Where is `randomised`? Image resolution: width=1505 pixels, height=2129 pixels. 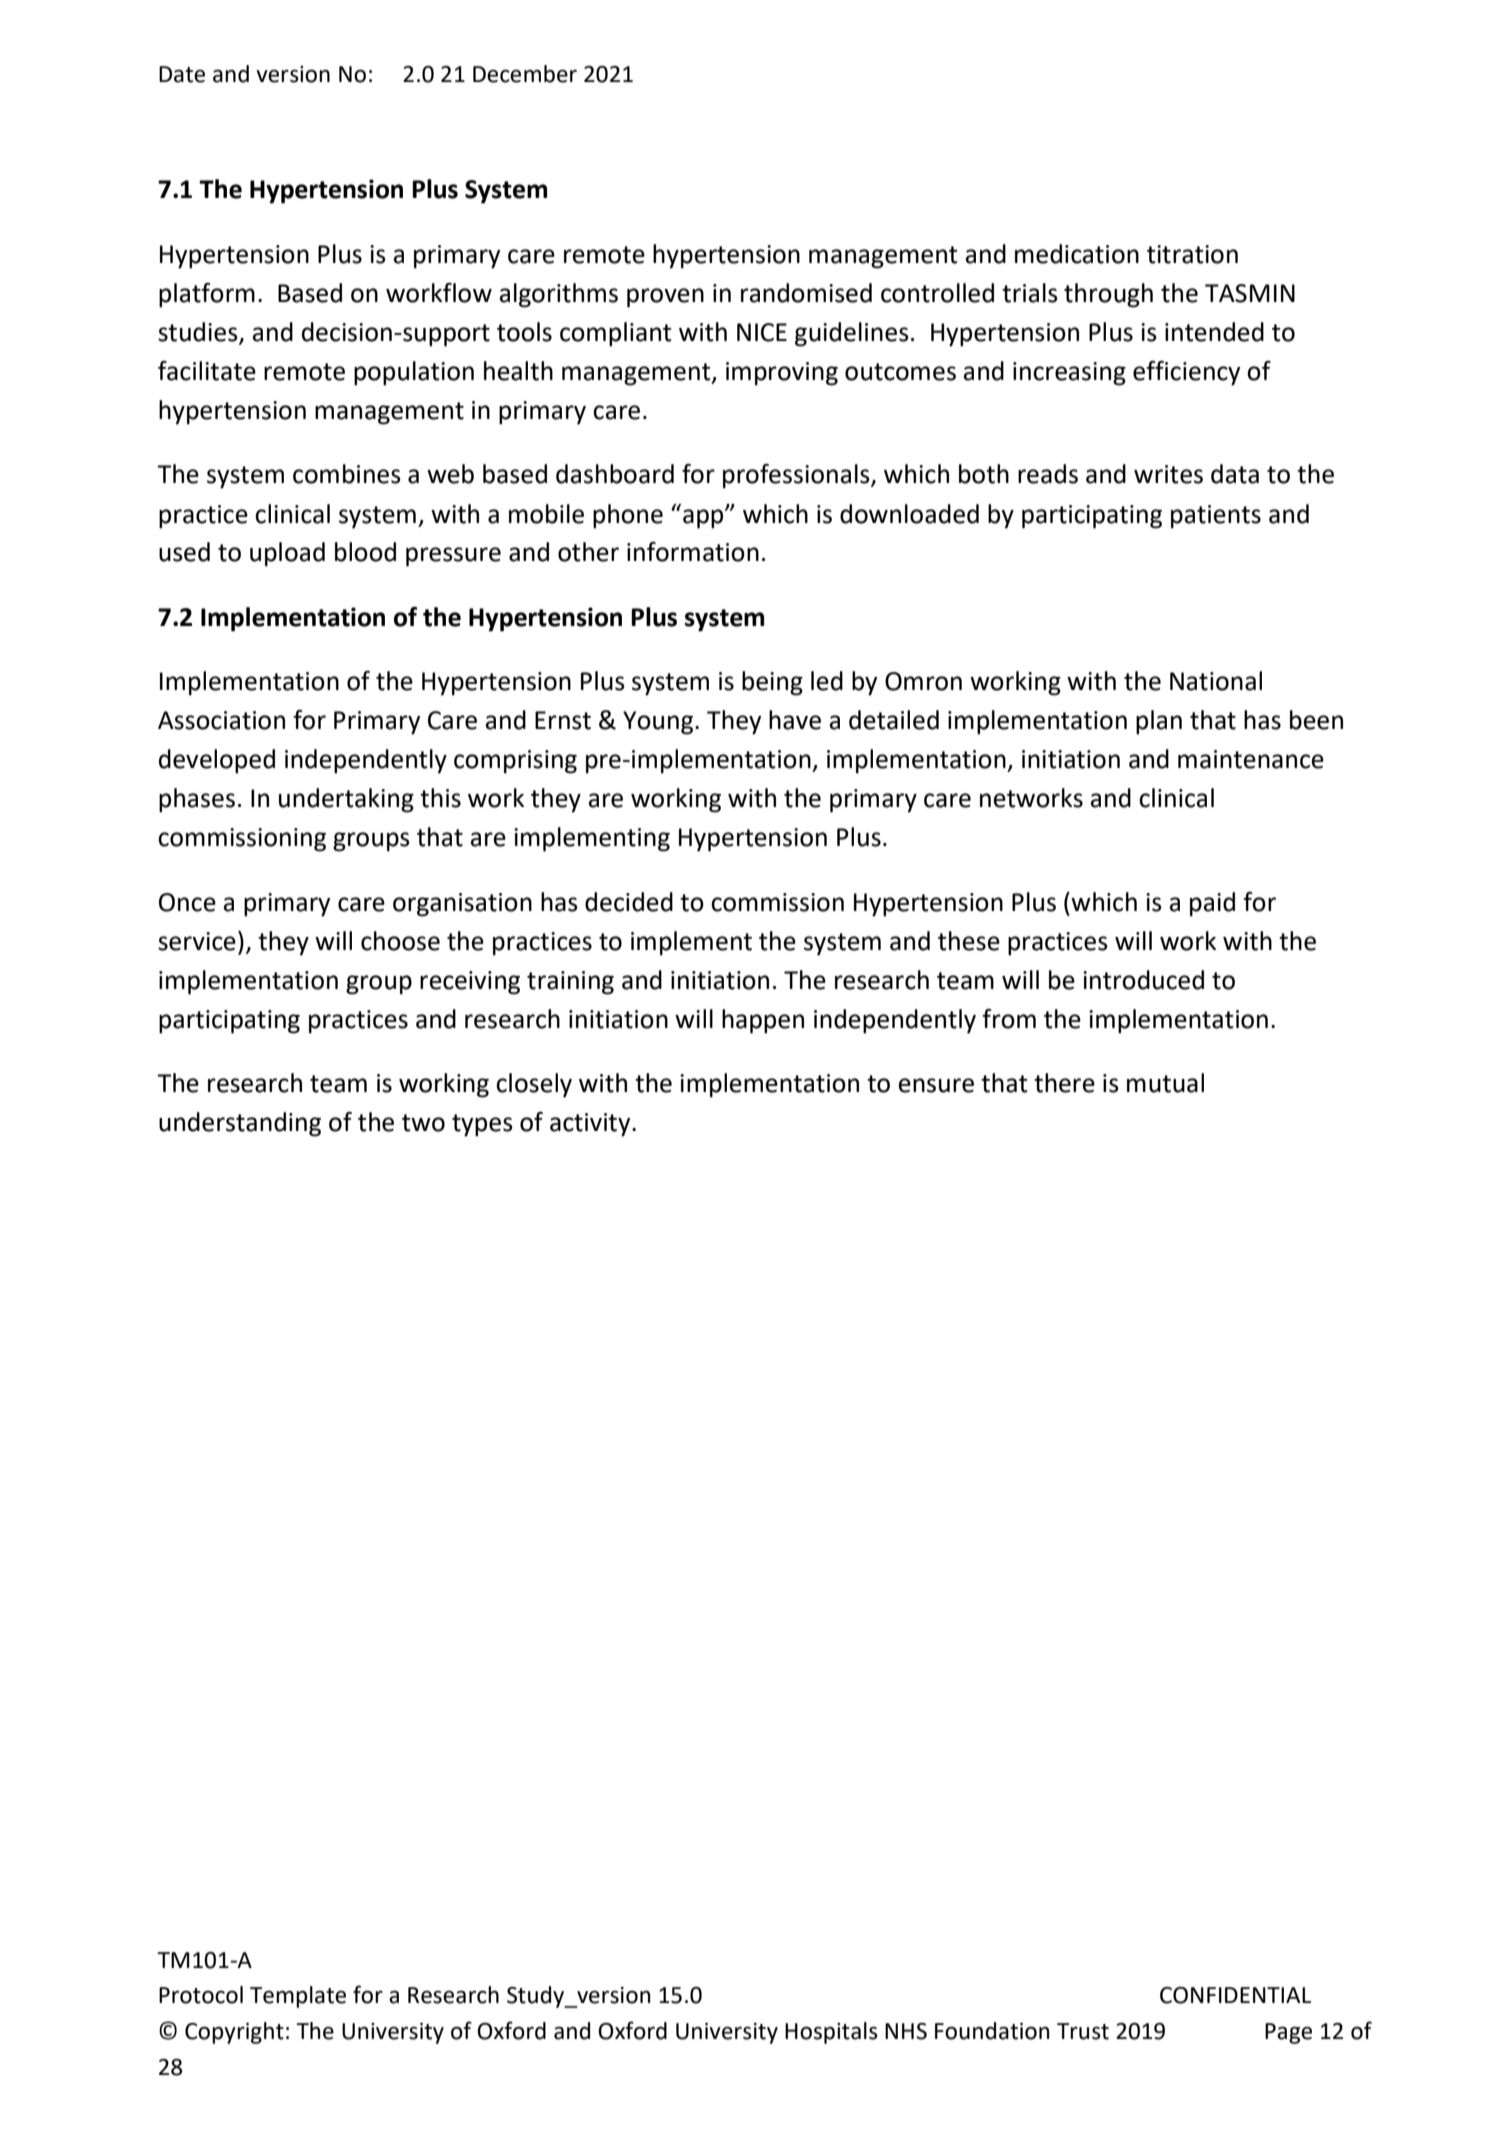 randomised is located at coordinates (806, 293).
